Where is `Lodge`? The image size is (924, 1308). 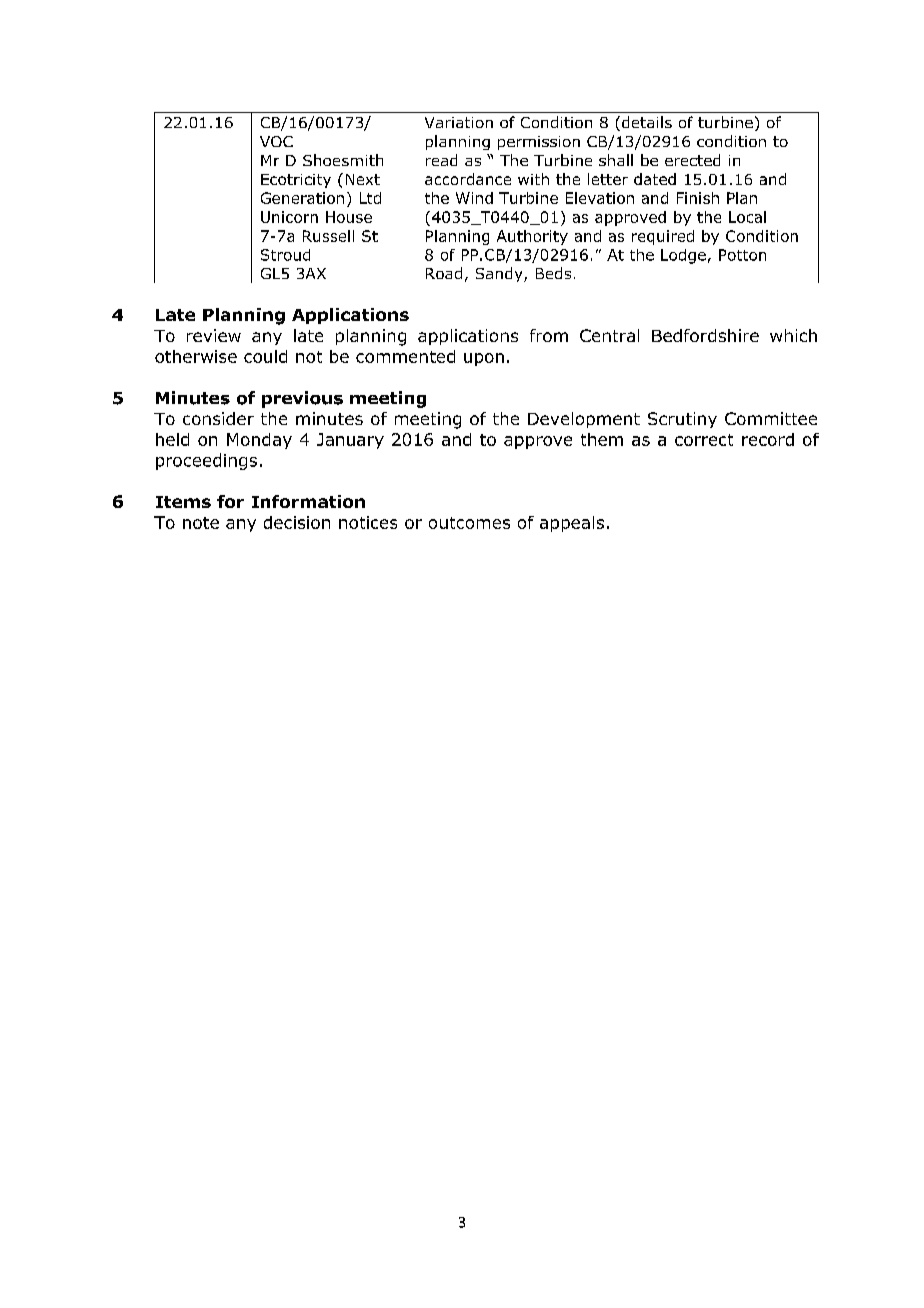 Lodge is located at coordinates (683, 256).
